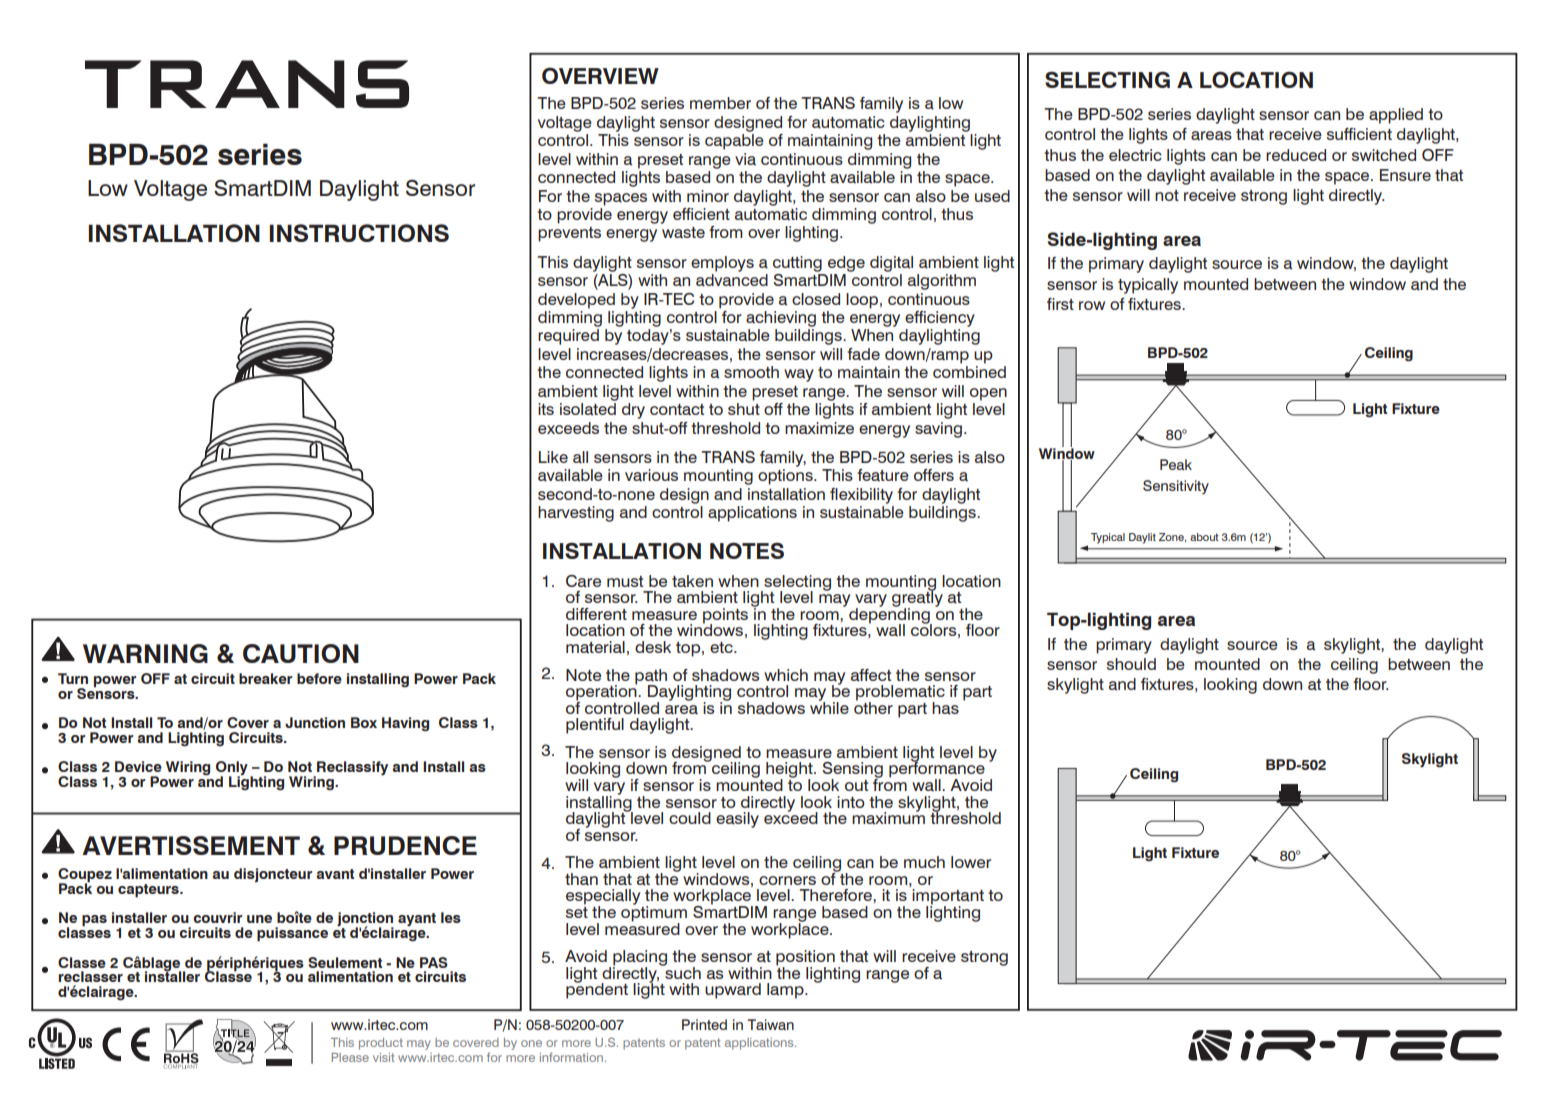  Describe the element at coordinates (359, 233) in the screenshot. I see `INSTRUCTIONS` at that location.
